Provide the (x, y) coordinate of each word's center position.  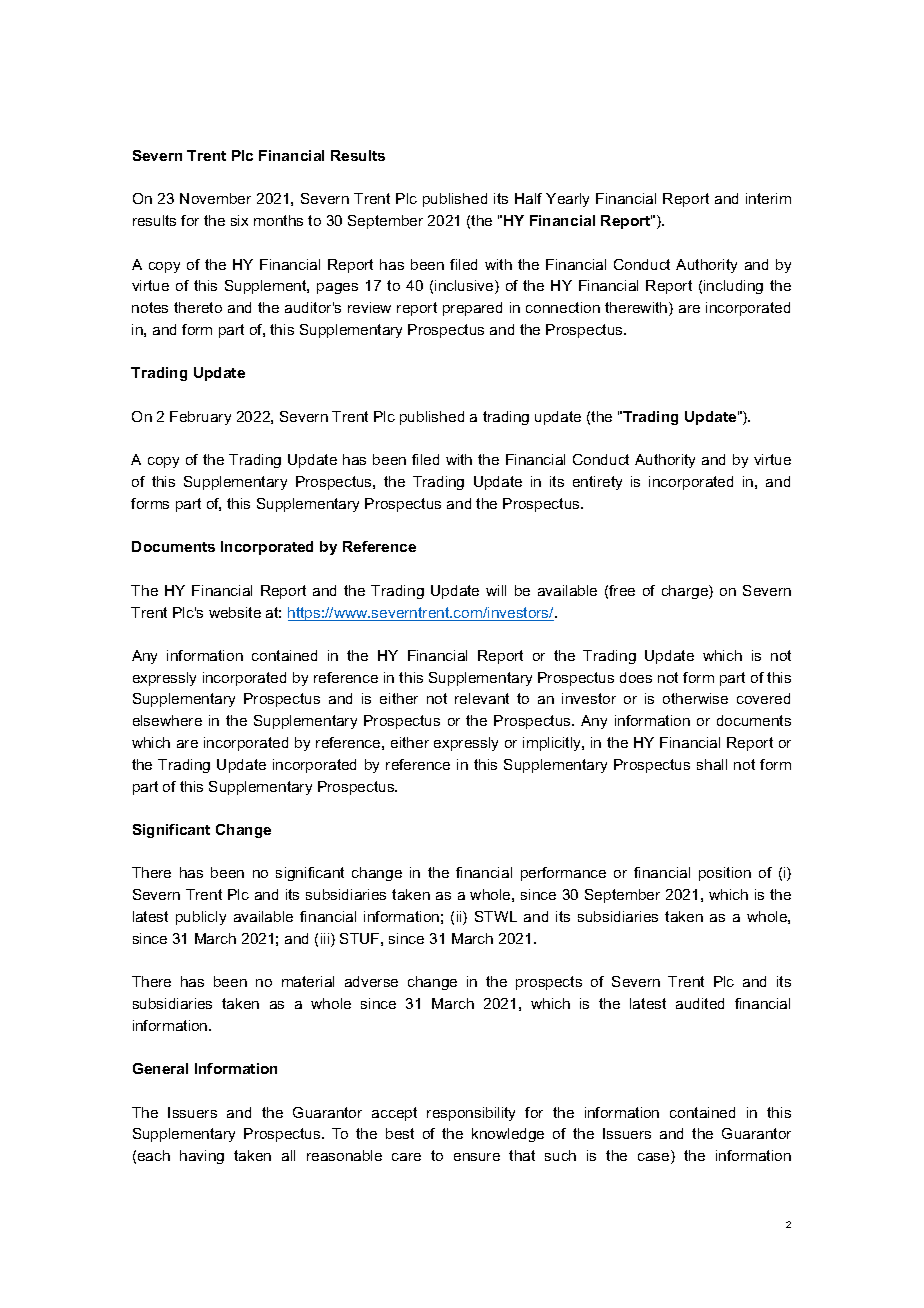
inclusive (465, 287)
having (202, 1157)
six (239, 220)
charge (686, 592)
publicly (201, 918)
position (725, 874)
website (235, 612)
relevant (482, 698)
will (496, 590)
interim (768, 198)
